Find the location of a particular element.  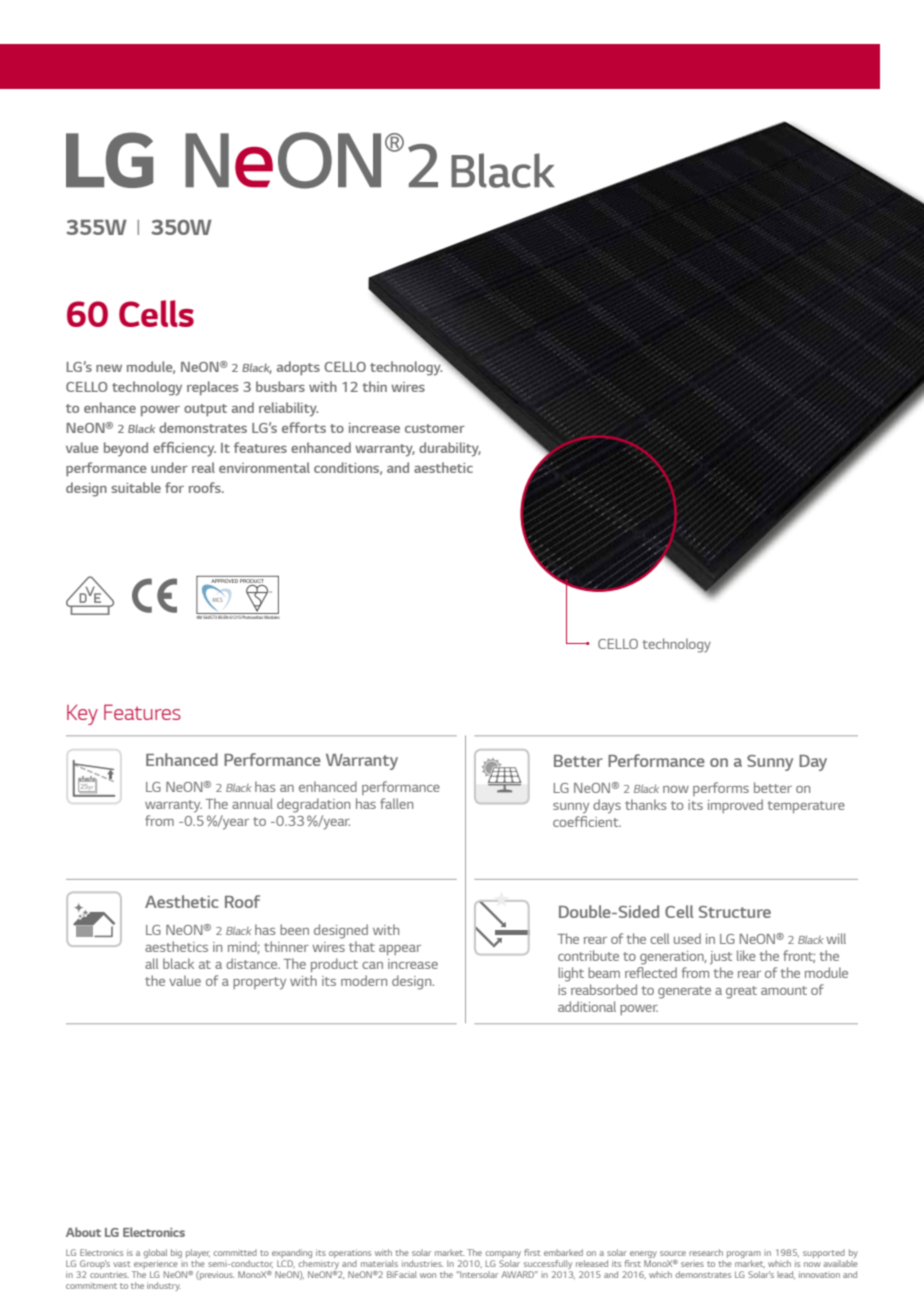

annual is located at coordinates (252, 803).
